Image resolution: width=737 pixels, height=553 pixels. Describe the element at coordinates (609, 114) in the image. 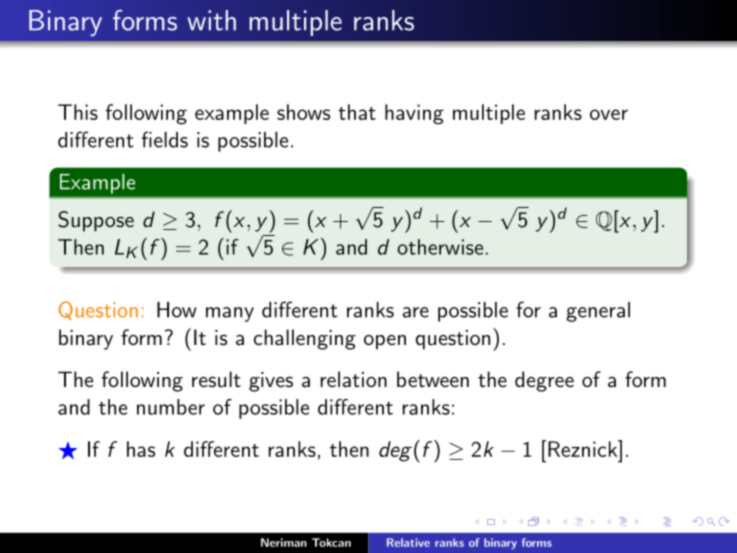

I see `over` at that location.
